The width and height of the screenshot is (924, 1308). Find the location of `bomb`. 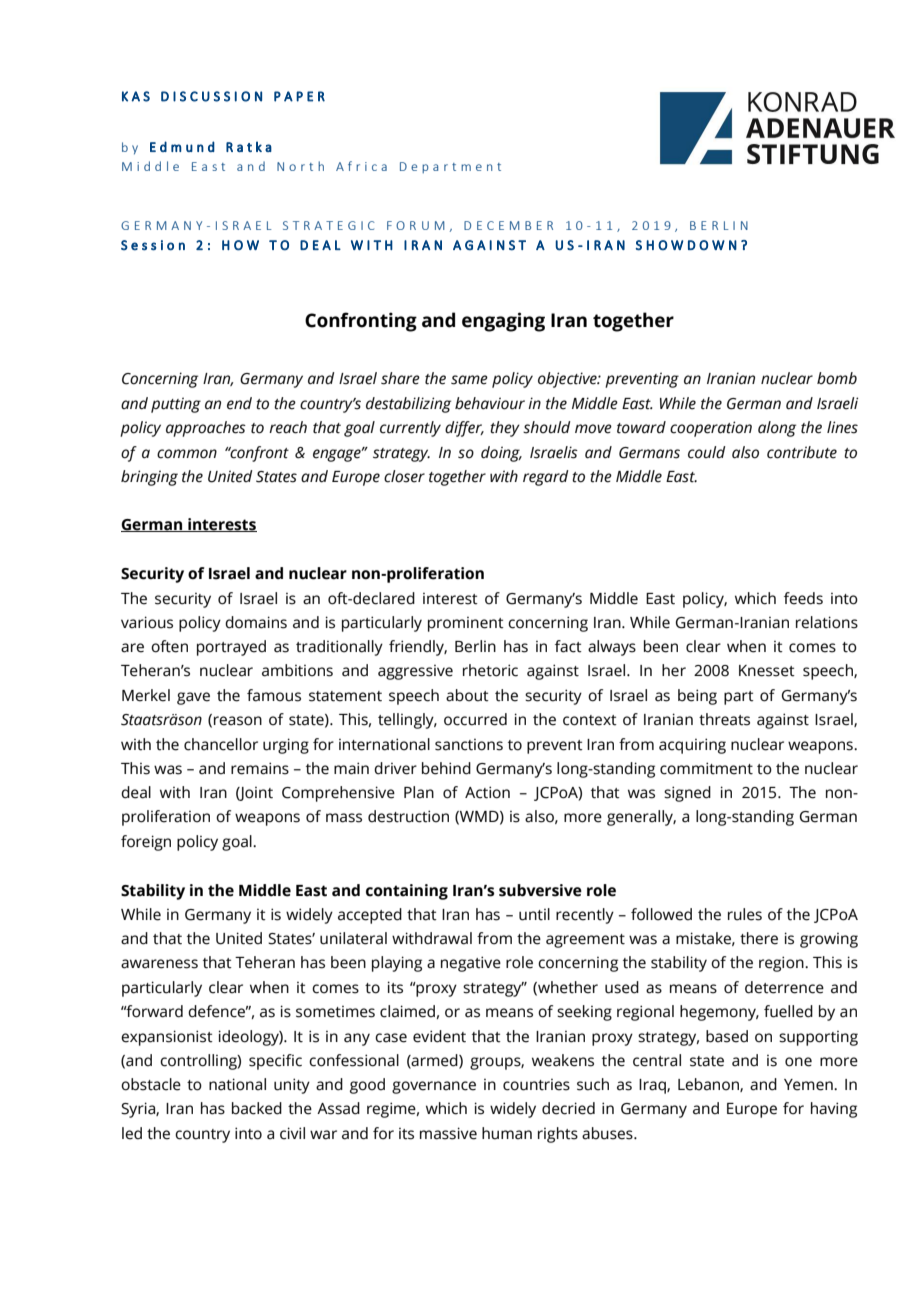

bomb is located at coordinates (837, 378).
